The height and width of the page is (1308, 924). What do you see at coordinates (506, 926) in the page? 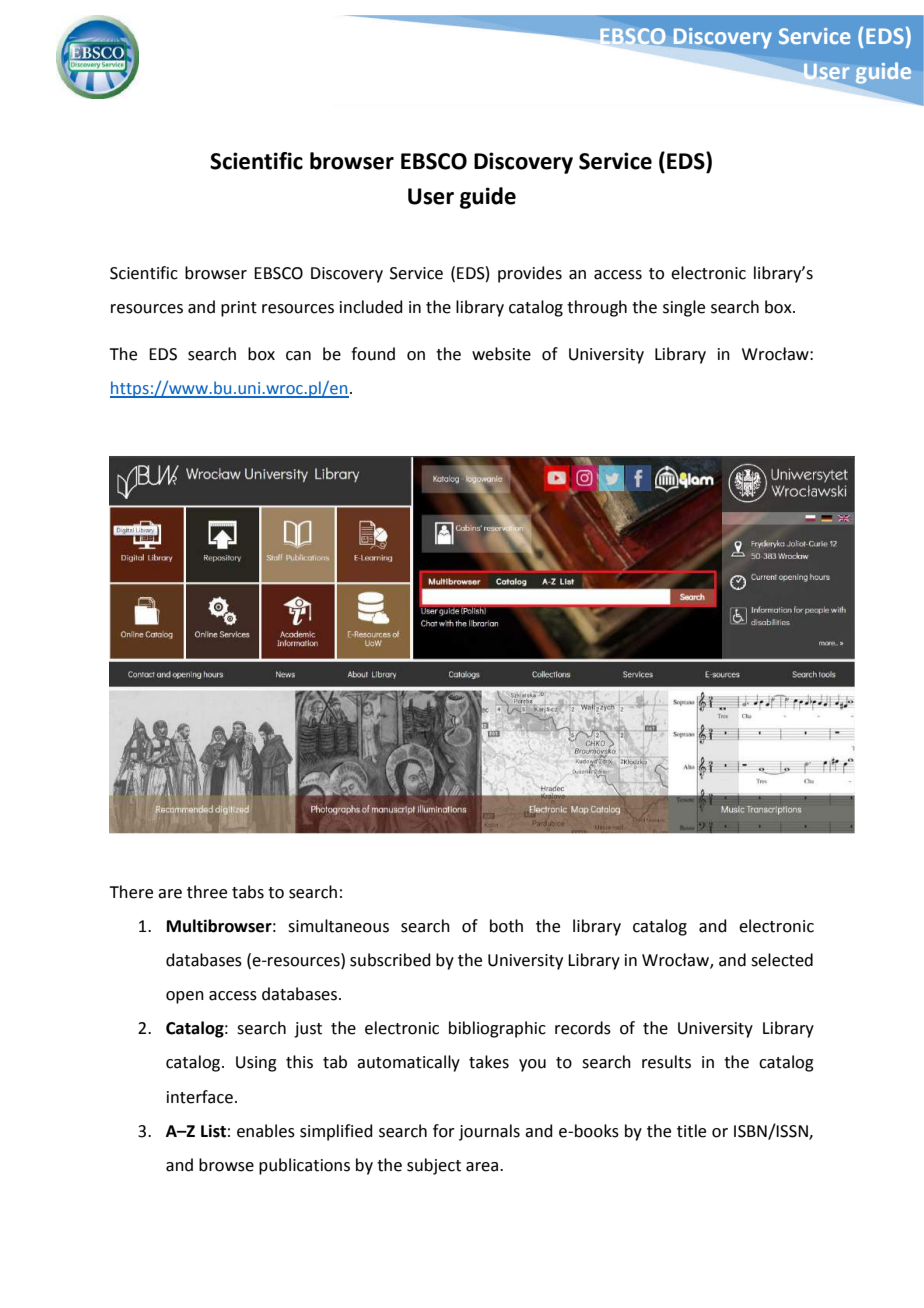
I see `both` at bounding box center [506, 926].
